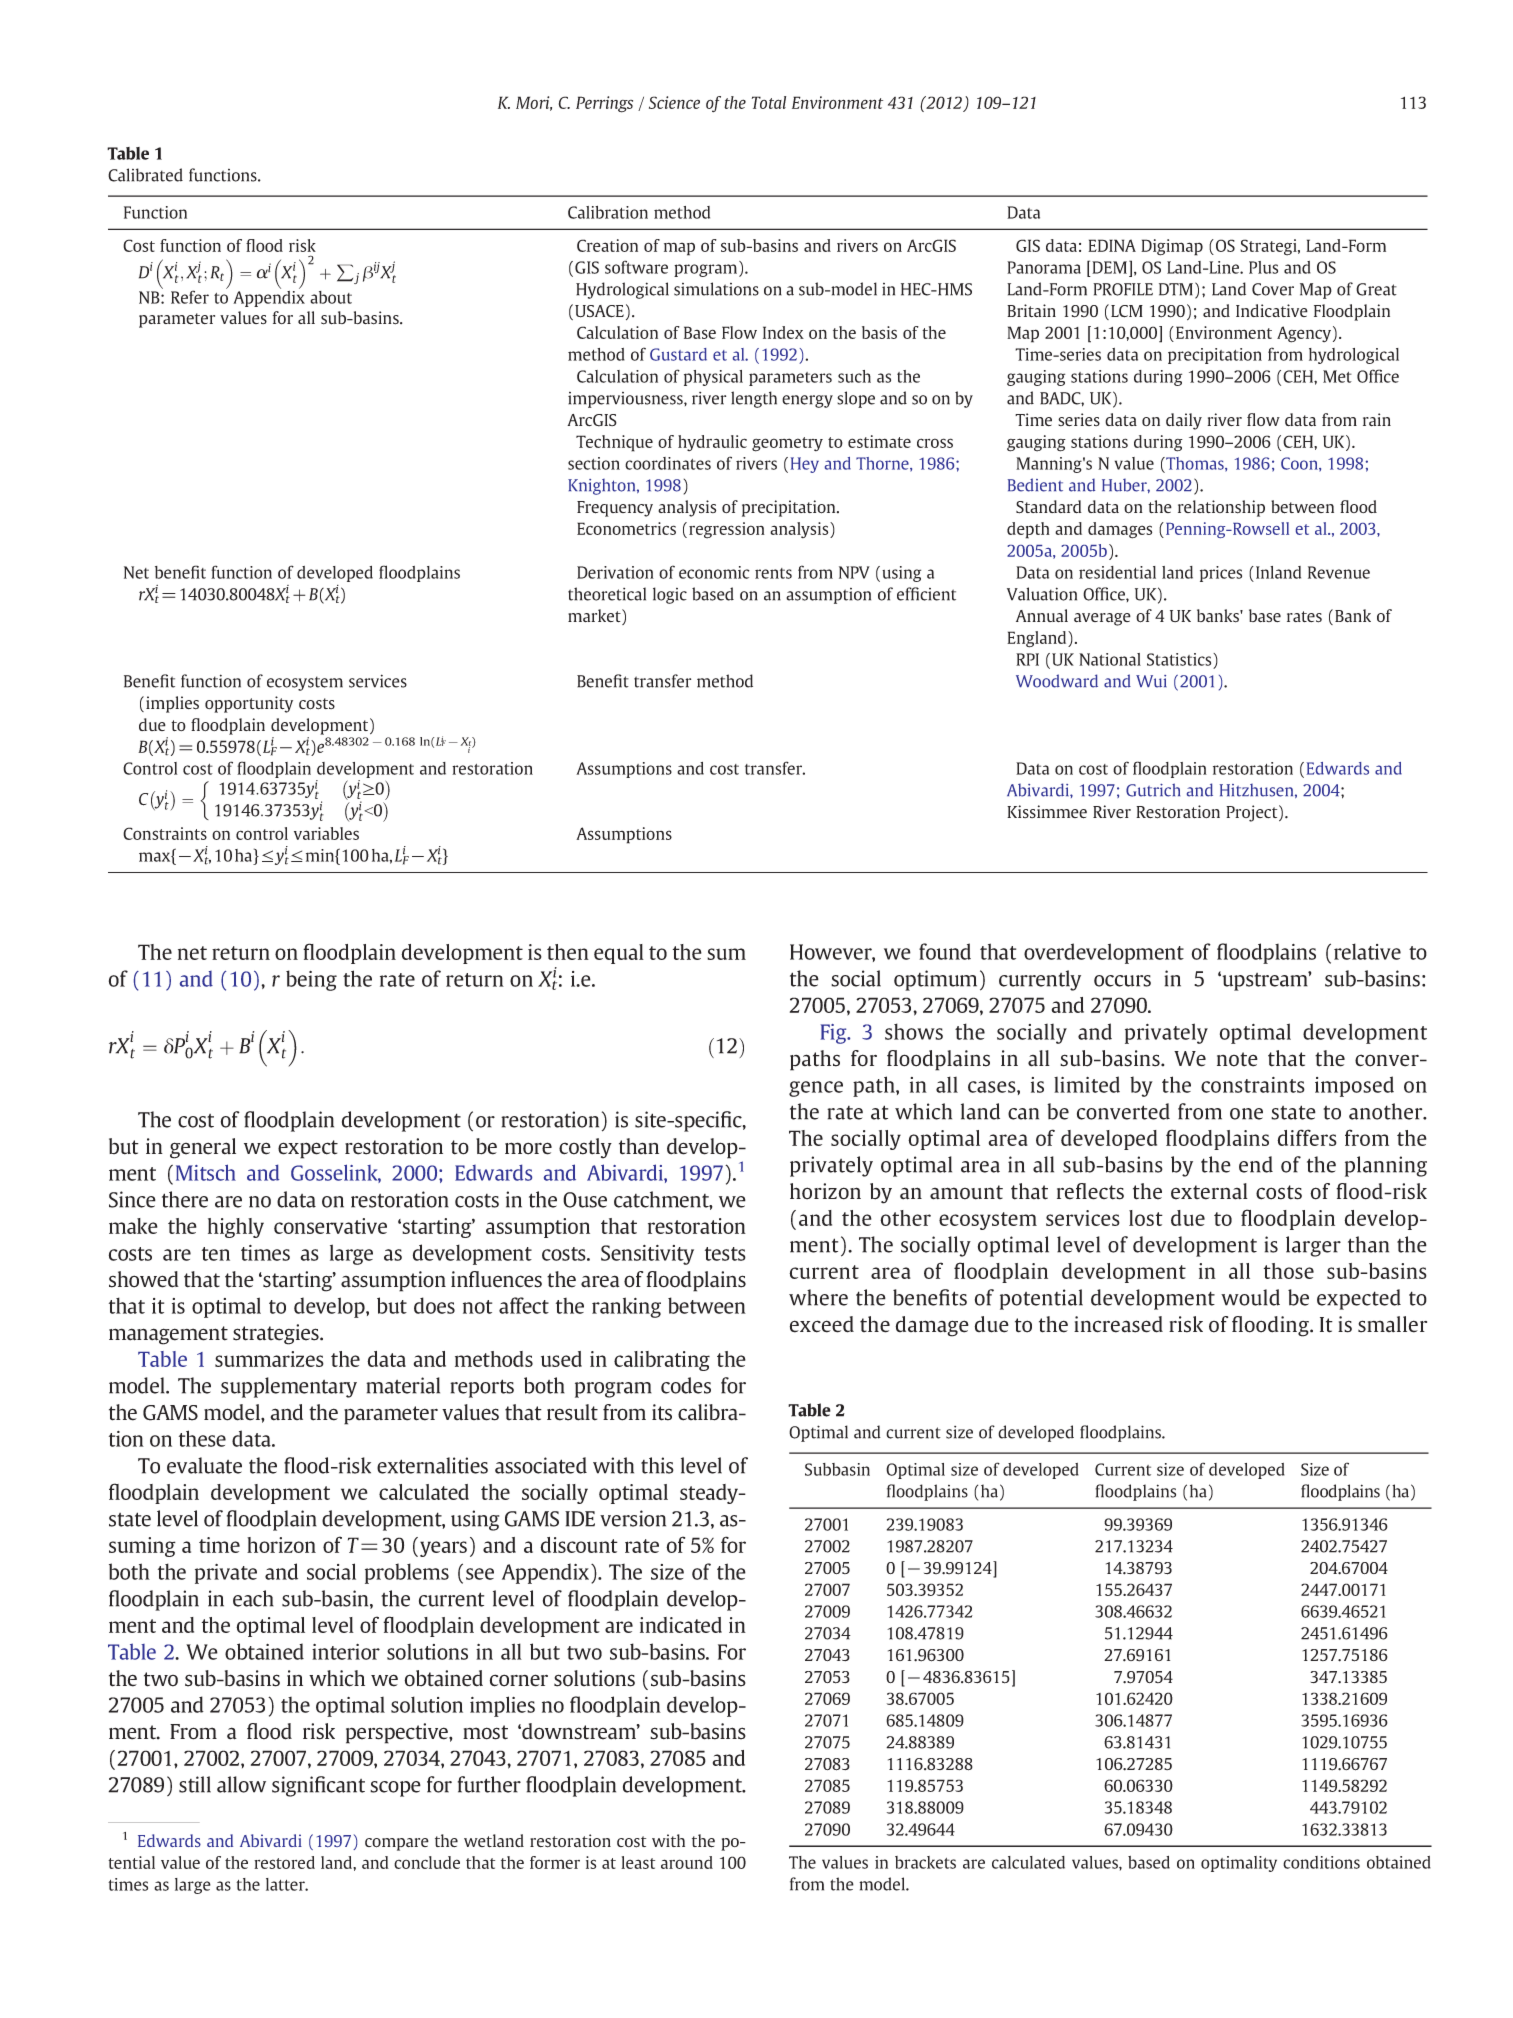 Image resolution: width=1513 pixels, height=2018 pixels. What do you see at coordinates (249, 704) in the image?
I see `opportunity` at bounding box center [249, 704].
